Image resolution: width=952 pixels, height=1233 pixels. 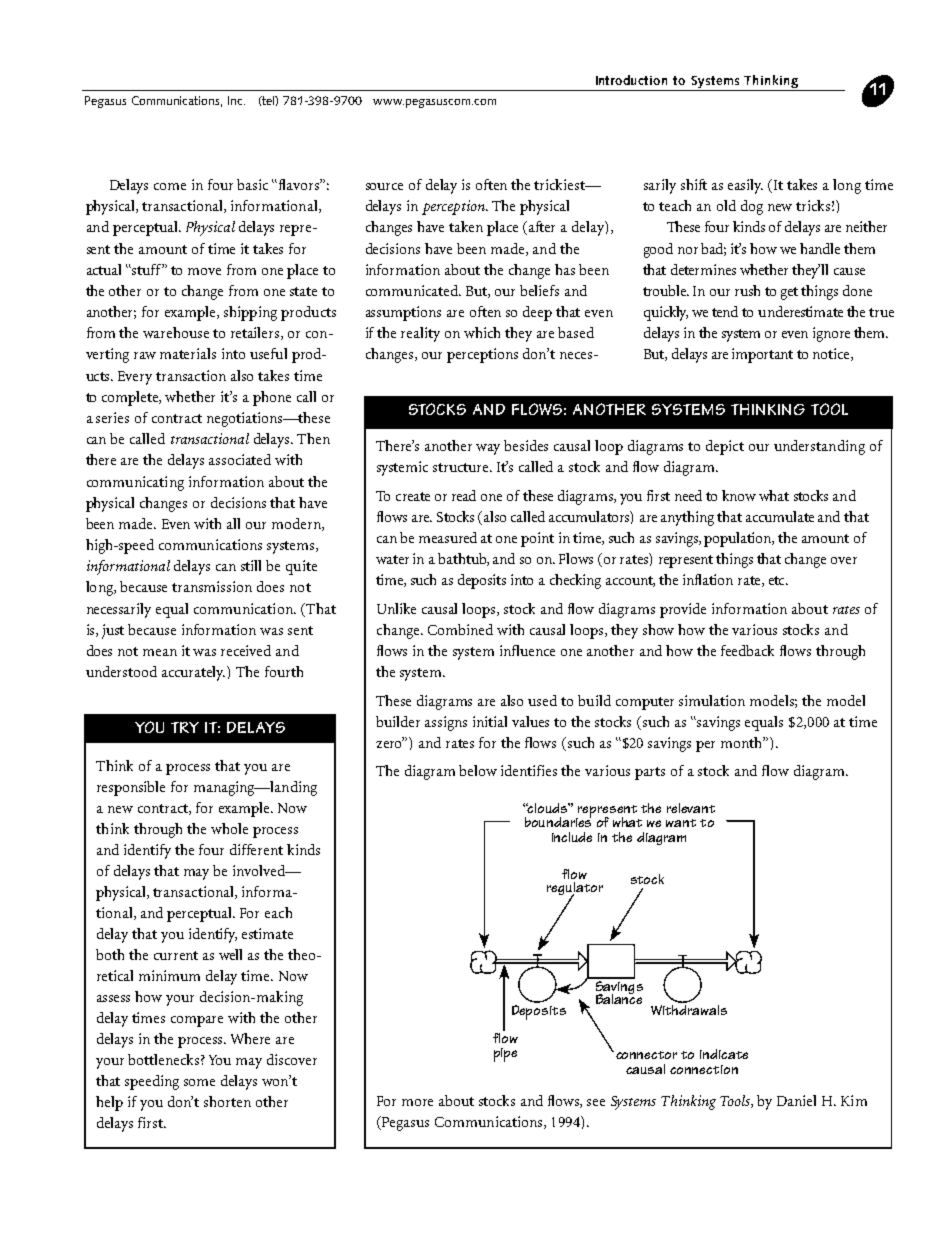 I want to click on trickiest, so click(x=560, y=184).
